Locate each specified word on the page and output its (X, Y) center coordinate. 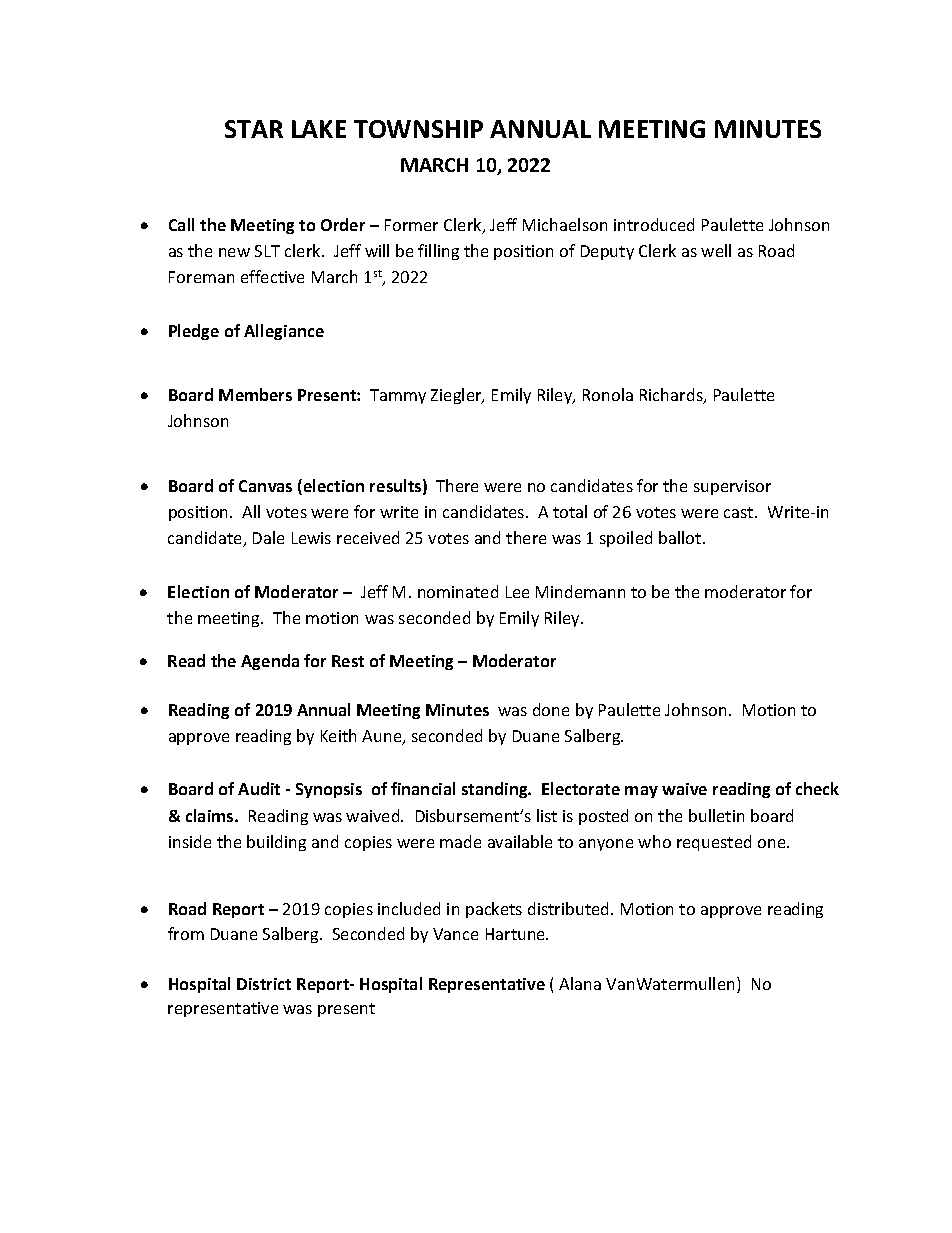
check (817, 788)
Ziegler (457, 396)
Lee (517, 592)
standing (496, 790)
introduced (654, 224)
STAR (254, 129)
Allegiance (284, 332)
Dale (268, 537)
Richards (672, 396)
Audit (259, 788)
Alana (580, 983)
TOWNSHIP (418, 129)
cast (740, 512)
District (264, 984)
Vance (455, 934)
